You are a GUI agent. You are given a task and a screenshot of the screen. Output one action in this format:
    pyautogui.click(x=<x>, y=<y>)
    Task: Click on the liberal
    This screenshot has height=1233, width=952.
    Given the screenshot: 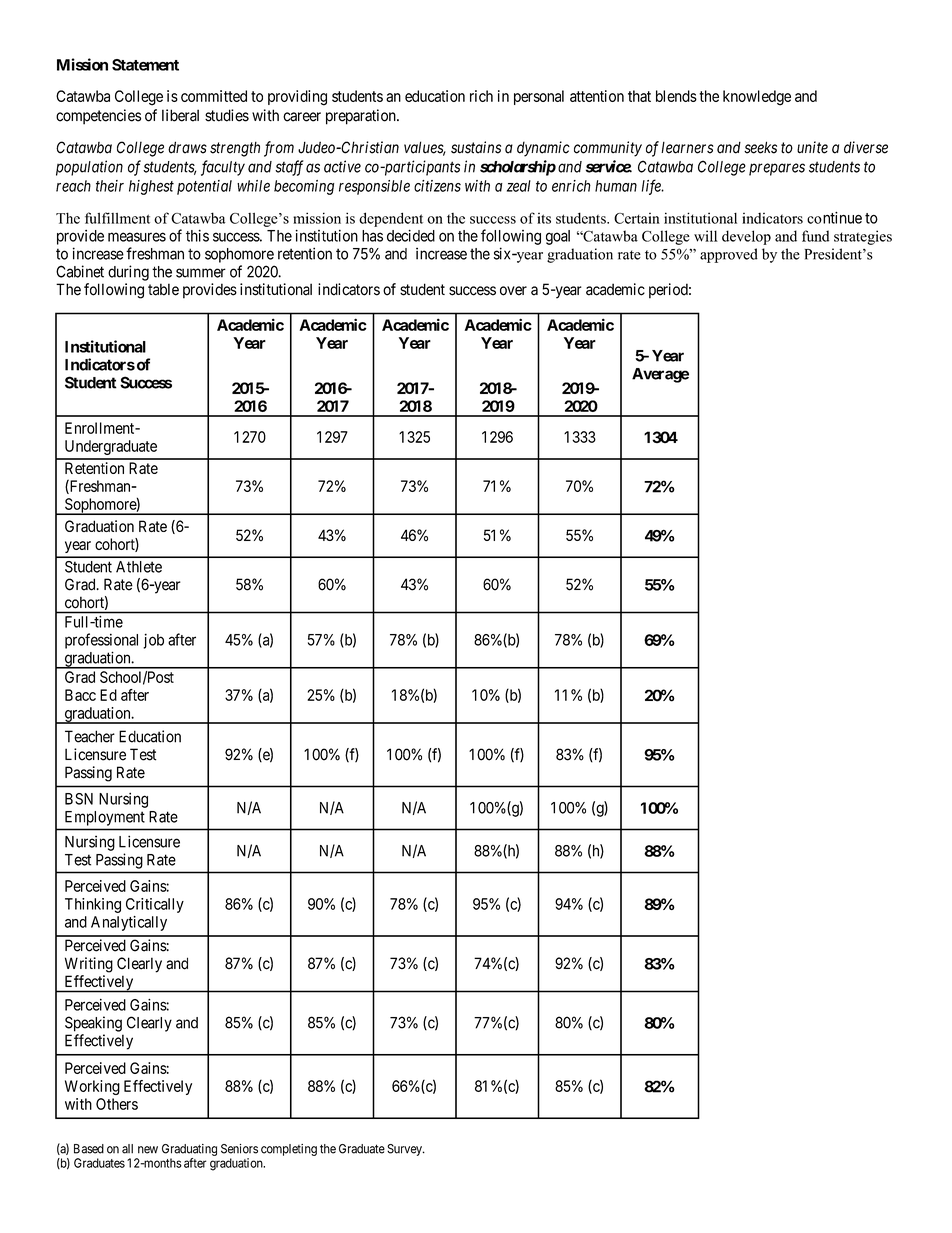 What is the action you would take?
    pyautogui.click(x=180, y=115)
